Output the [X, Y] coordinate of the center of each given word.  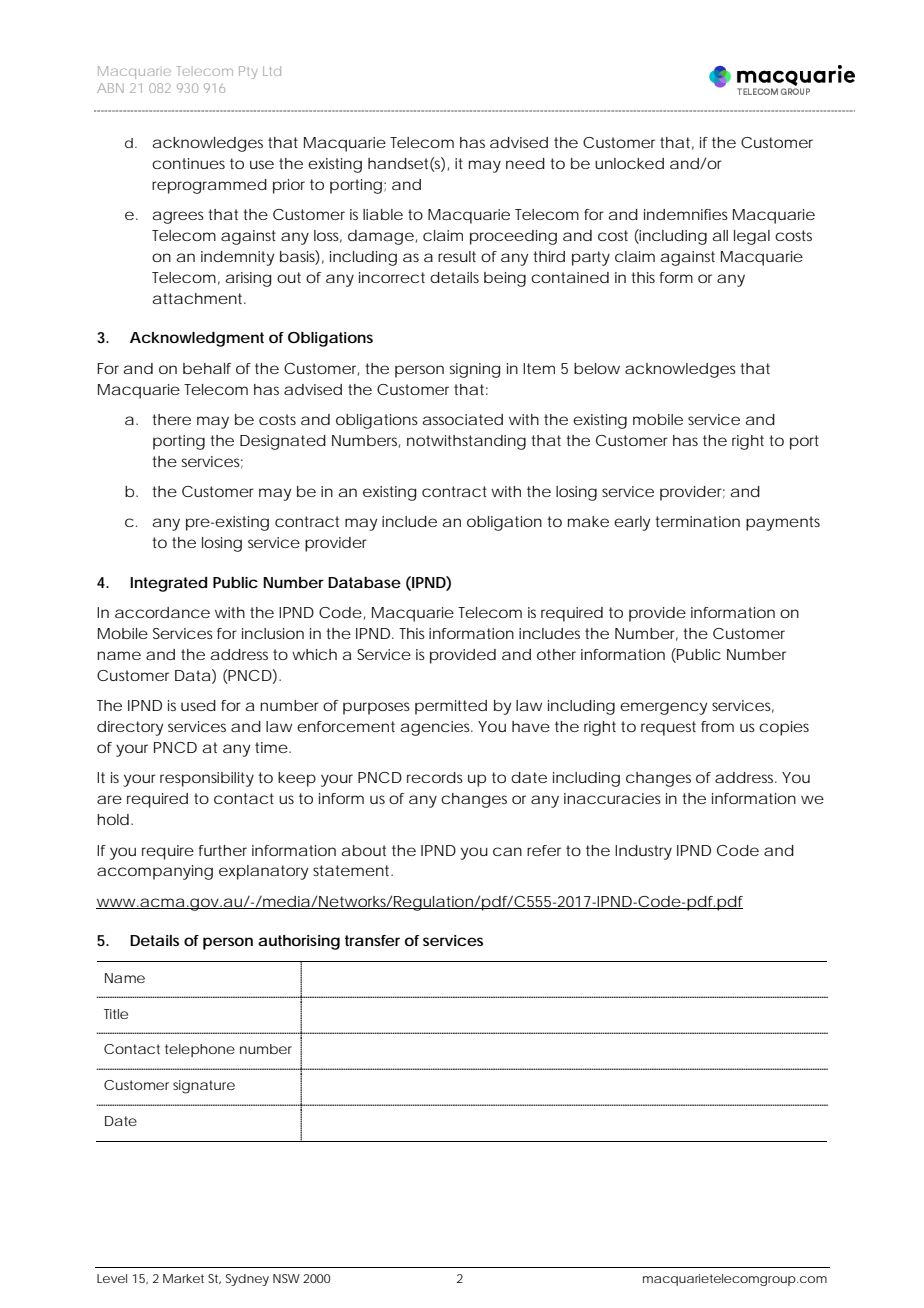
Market [183, 1278]
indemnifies [686, 214]
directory [130, 728]
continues [188, 163]
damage [381, 237]
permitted [451, 707]
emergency [663, 708]
